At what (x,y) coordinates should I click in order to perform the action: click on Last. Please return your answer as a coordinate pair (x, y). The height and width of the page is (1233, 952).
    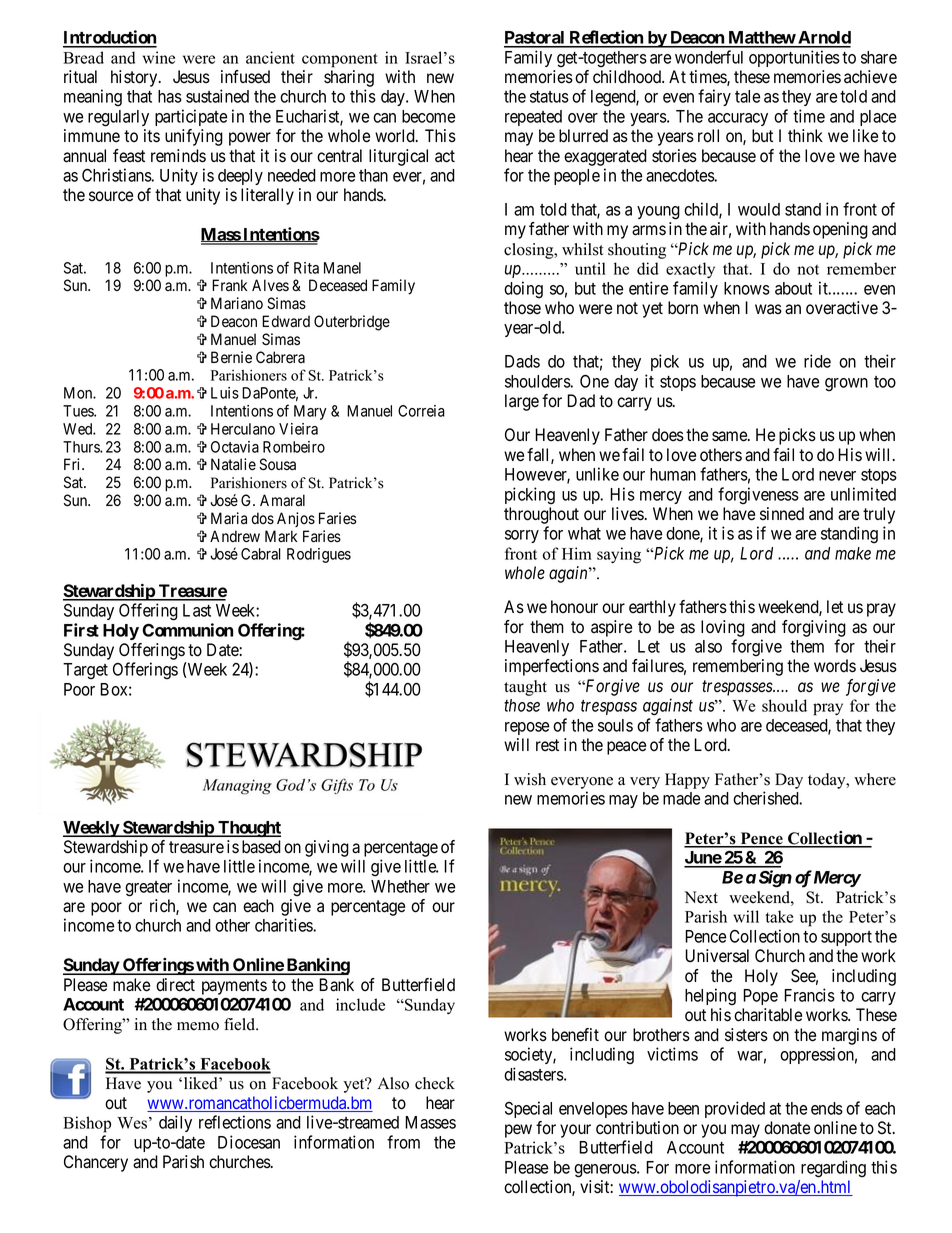
    Looking at the image, I should click on (197, 610).
